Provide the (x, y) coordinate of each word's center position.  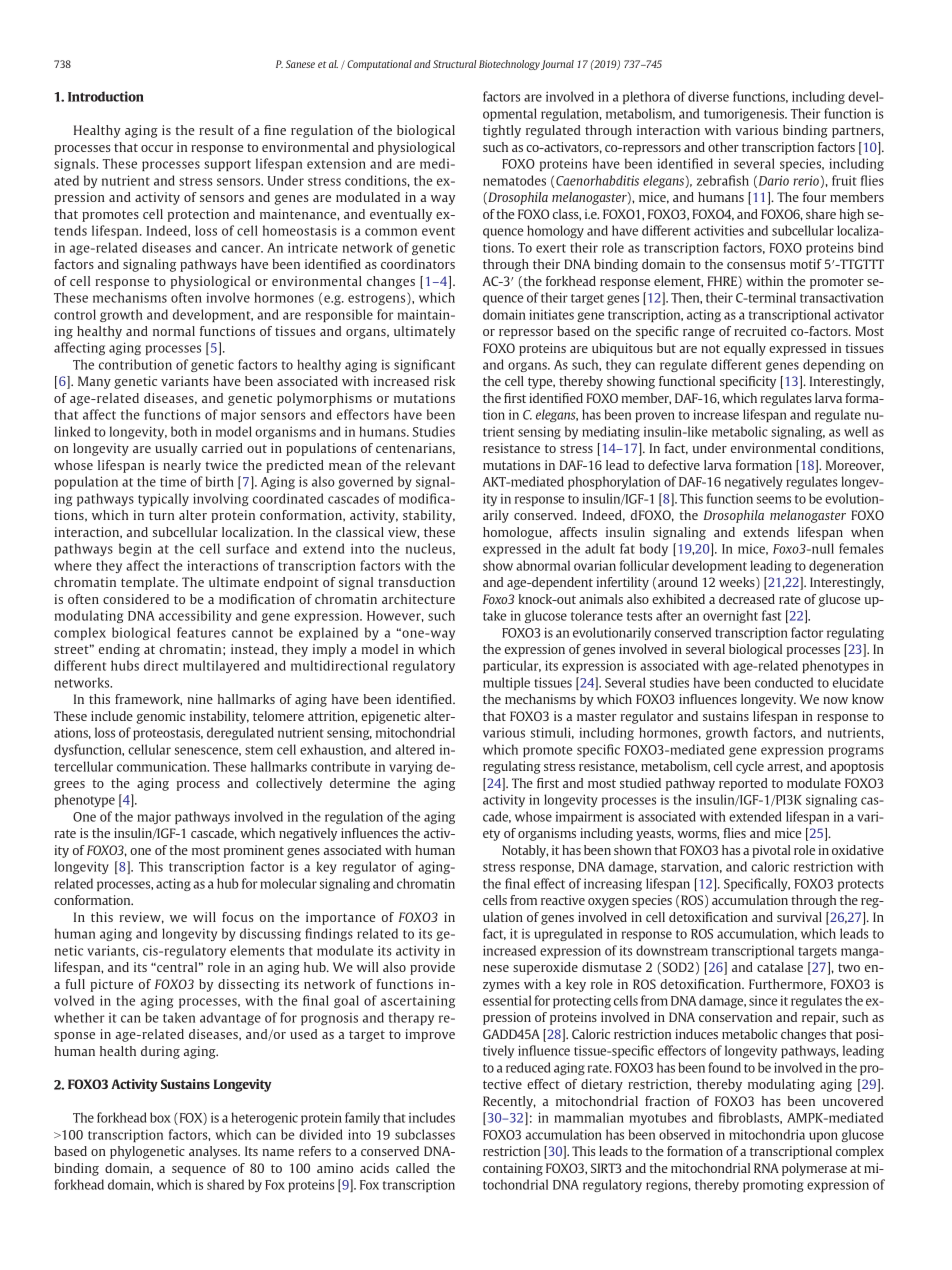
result (216, 130)
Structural (454, 64)
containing (513, 1169)
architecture (418, 599)
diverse (708, 96)
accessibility (195, 616)
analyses (214, 1152)
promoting (773, 1185)
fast (771, 615)
